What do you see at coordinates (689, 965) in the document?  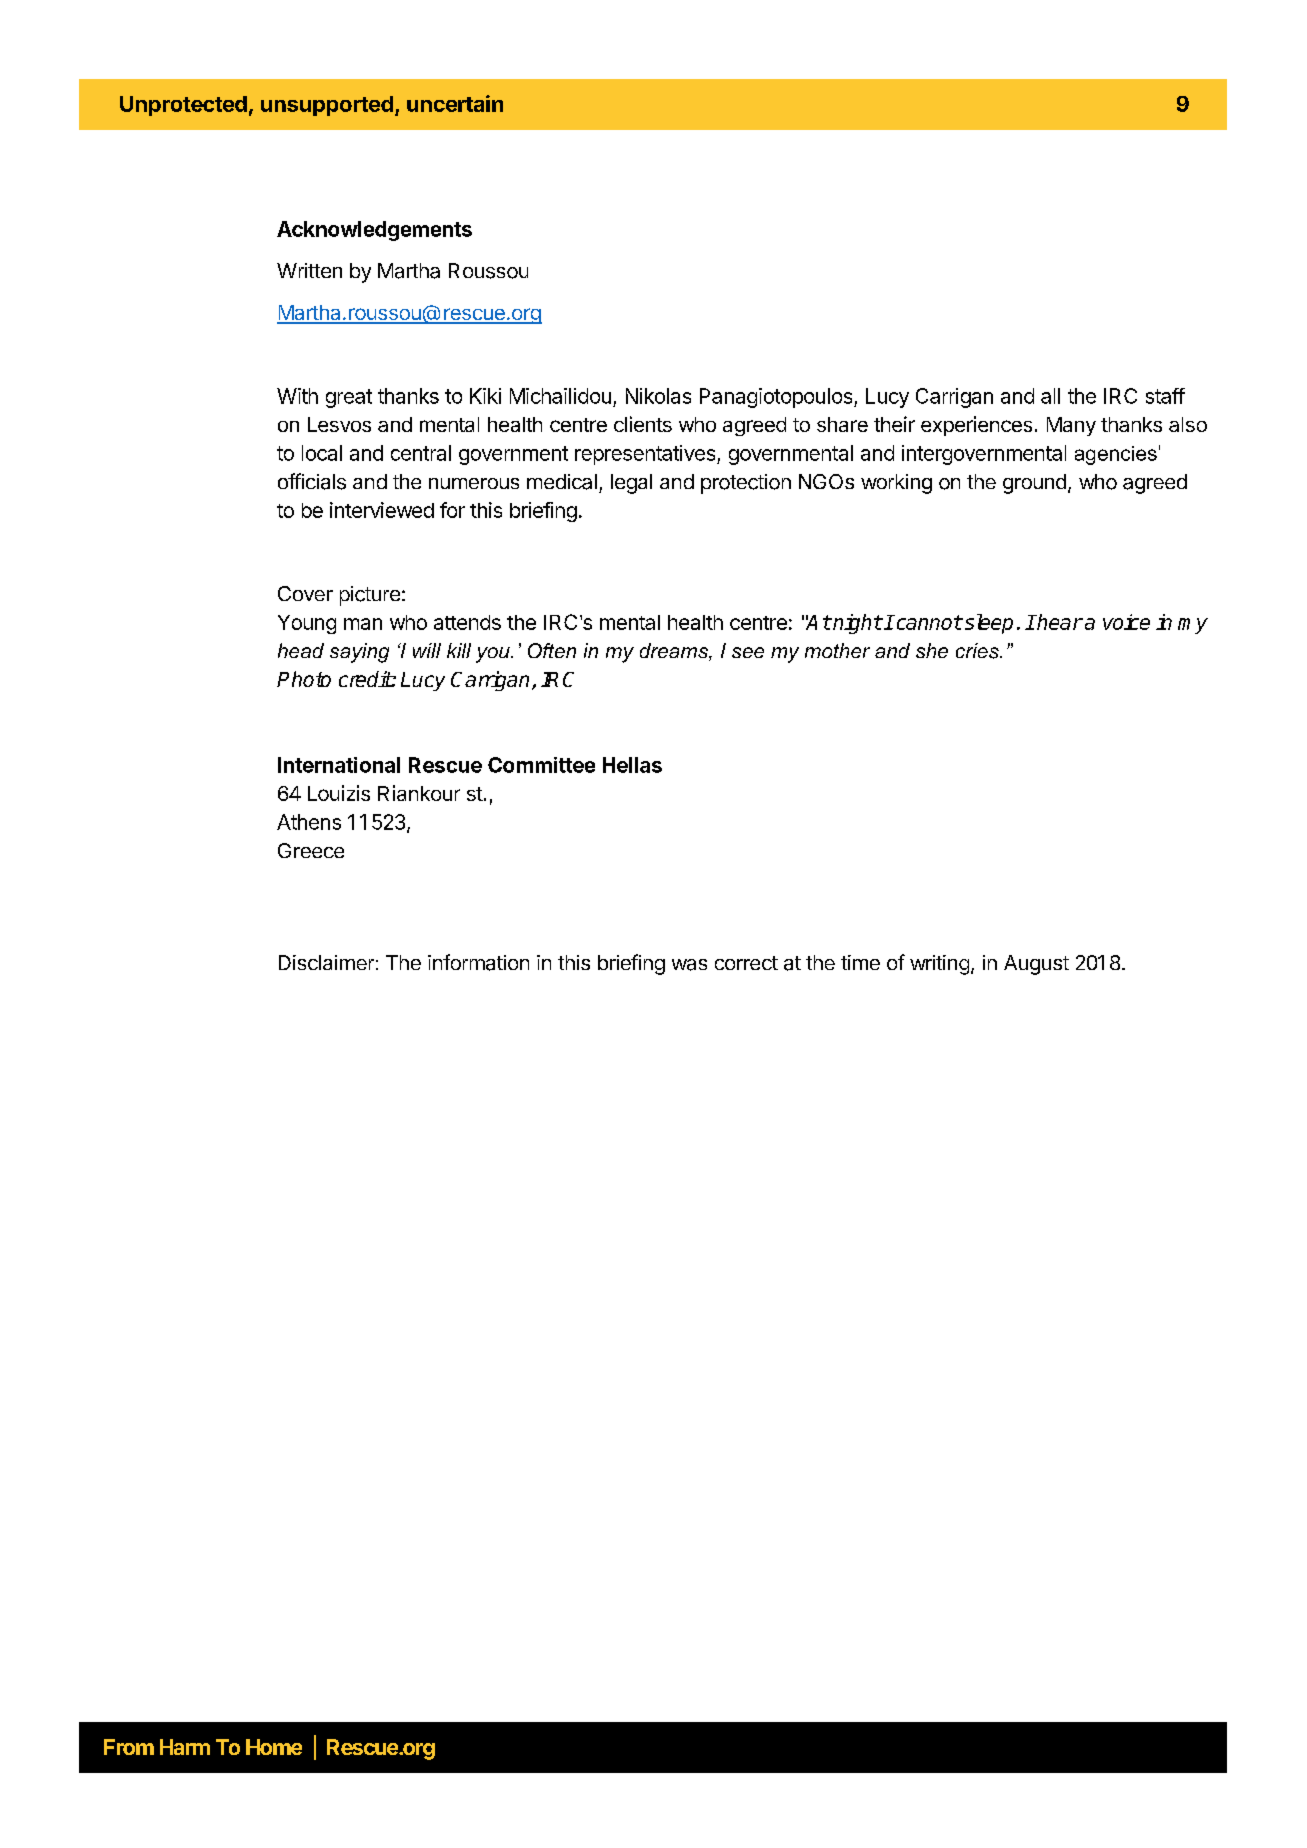 I see `was` at bounding box center [689, 965].
